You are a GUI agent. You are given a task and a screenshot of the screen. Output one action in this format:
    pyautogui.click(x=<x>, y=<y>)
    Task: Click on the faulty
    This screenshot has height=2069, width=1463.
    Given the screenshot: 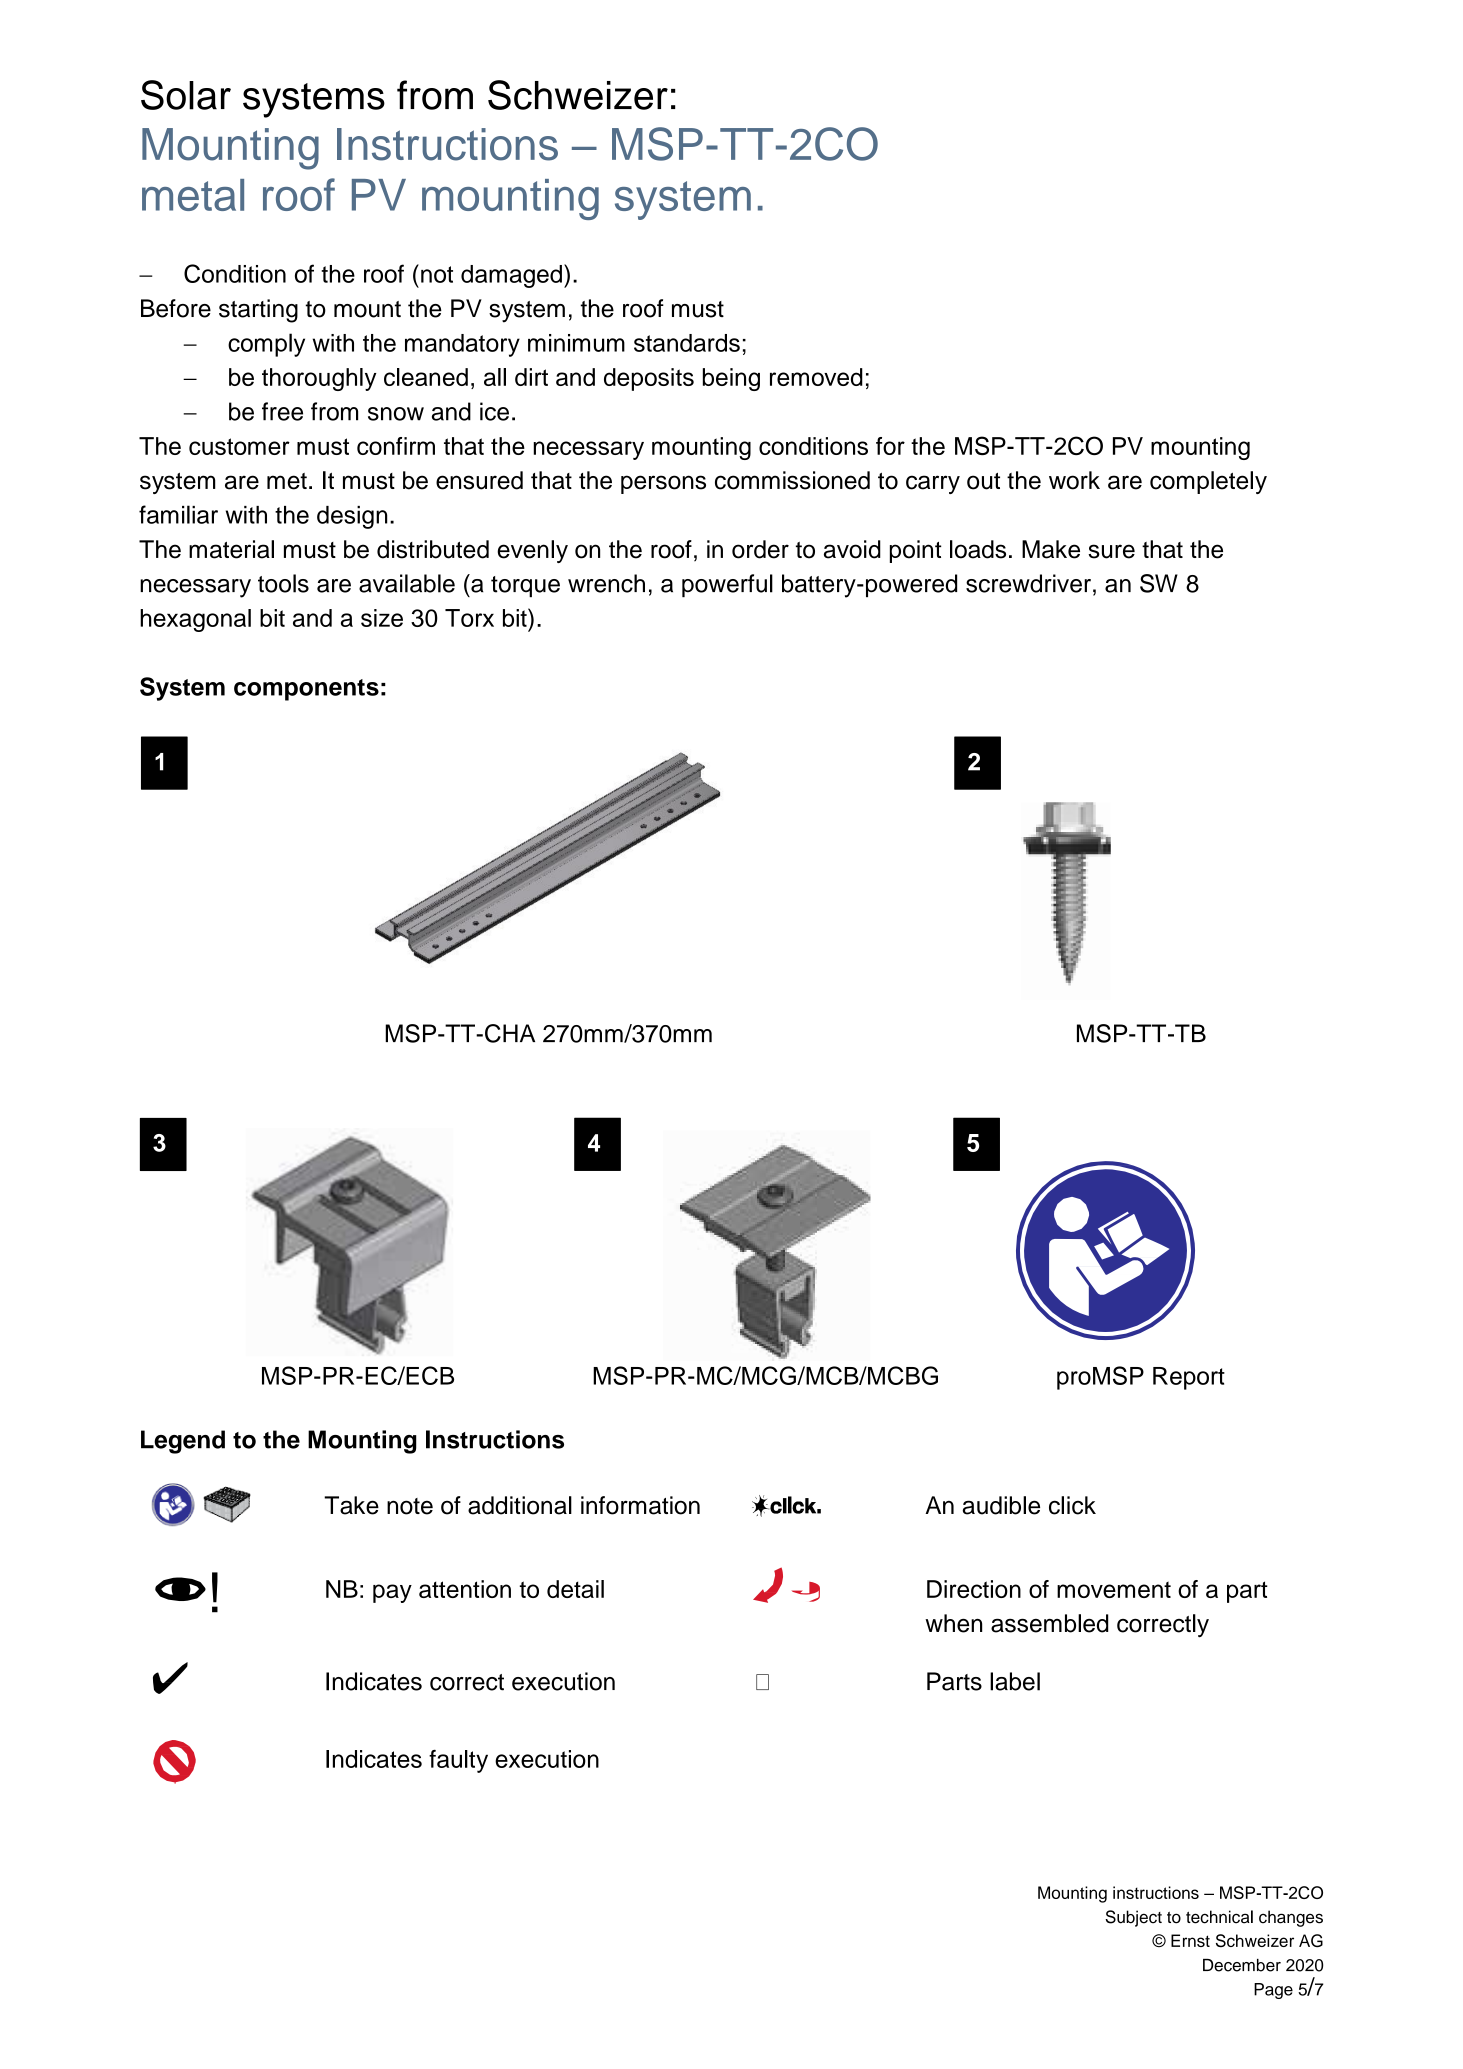 What is the action you would take?
    pyautogui.click(x=458, y=1761)
